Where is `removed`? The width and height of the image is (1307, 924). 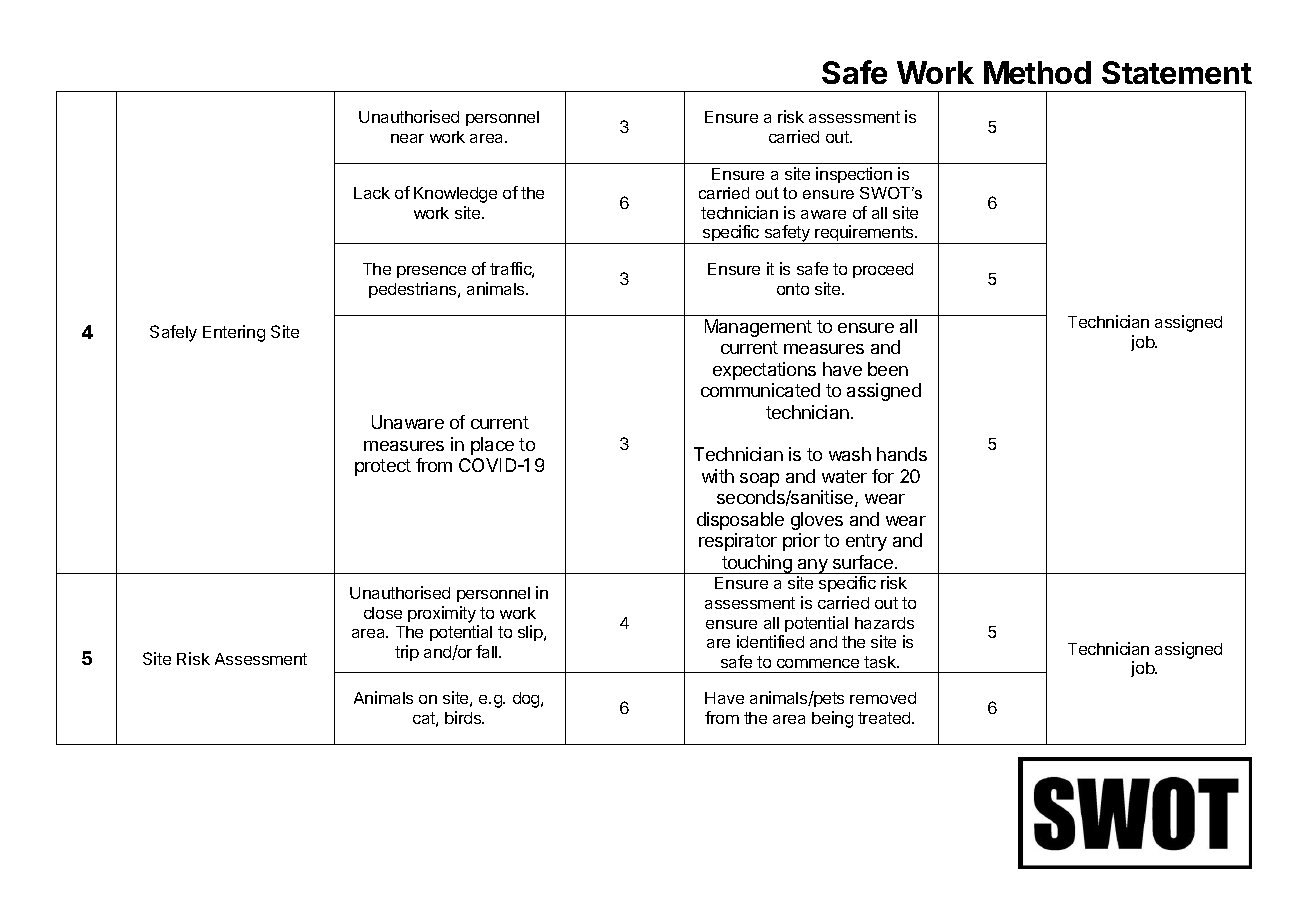
removed is located at coordinates (883, 698).
